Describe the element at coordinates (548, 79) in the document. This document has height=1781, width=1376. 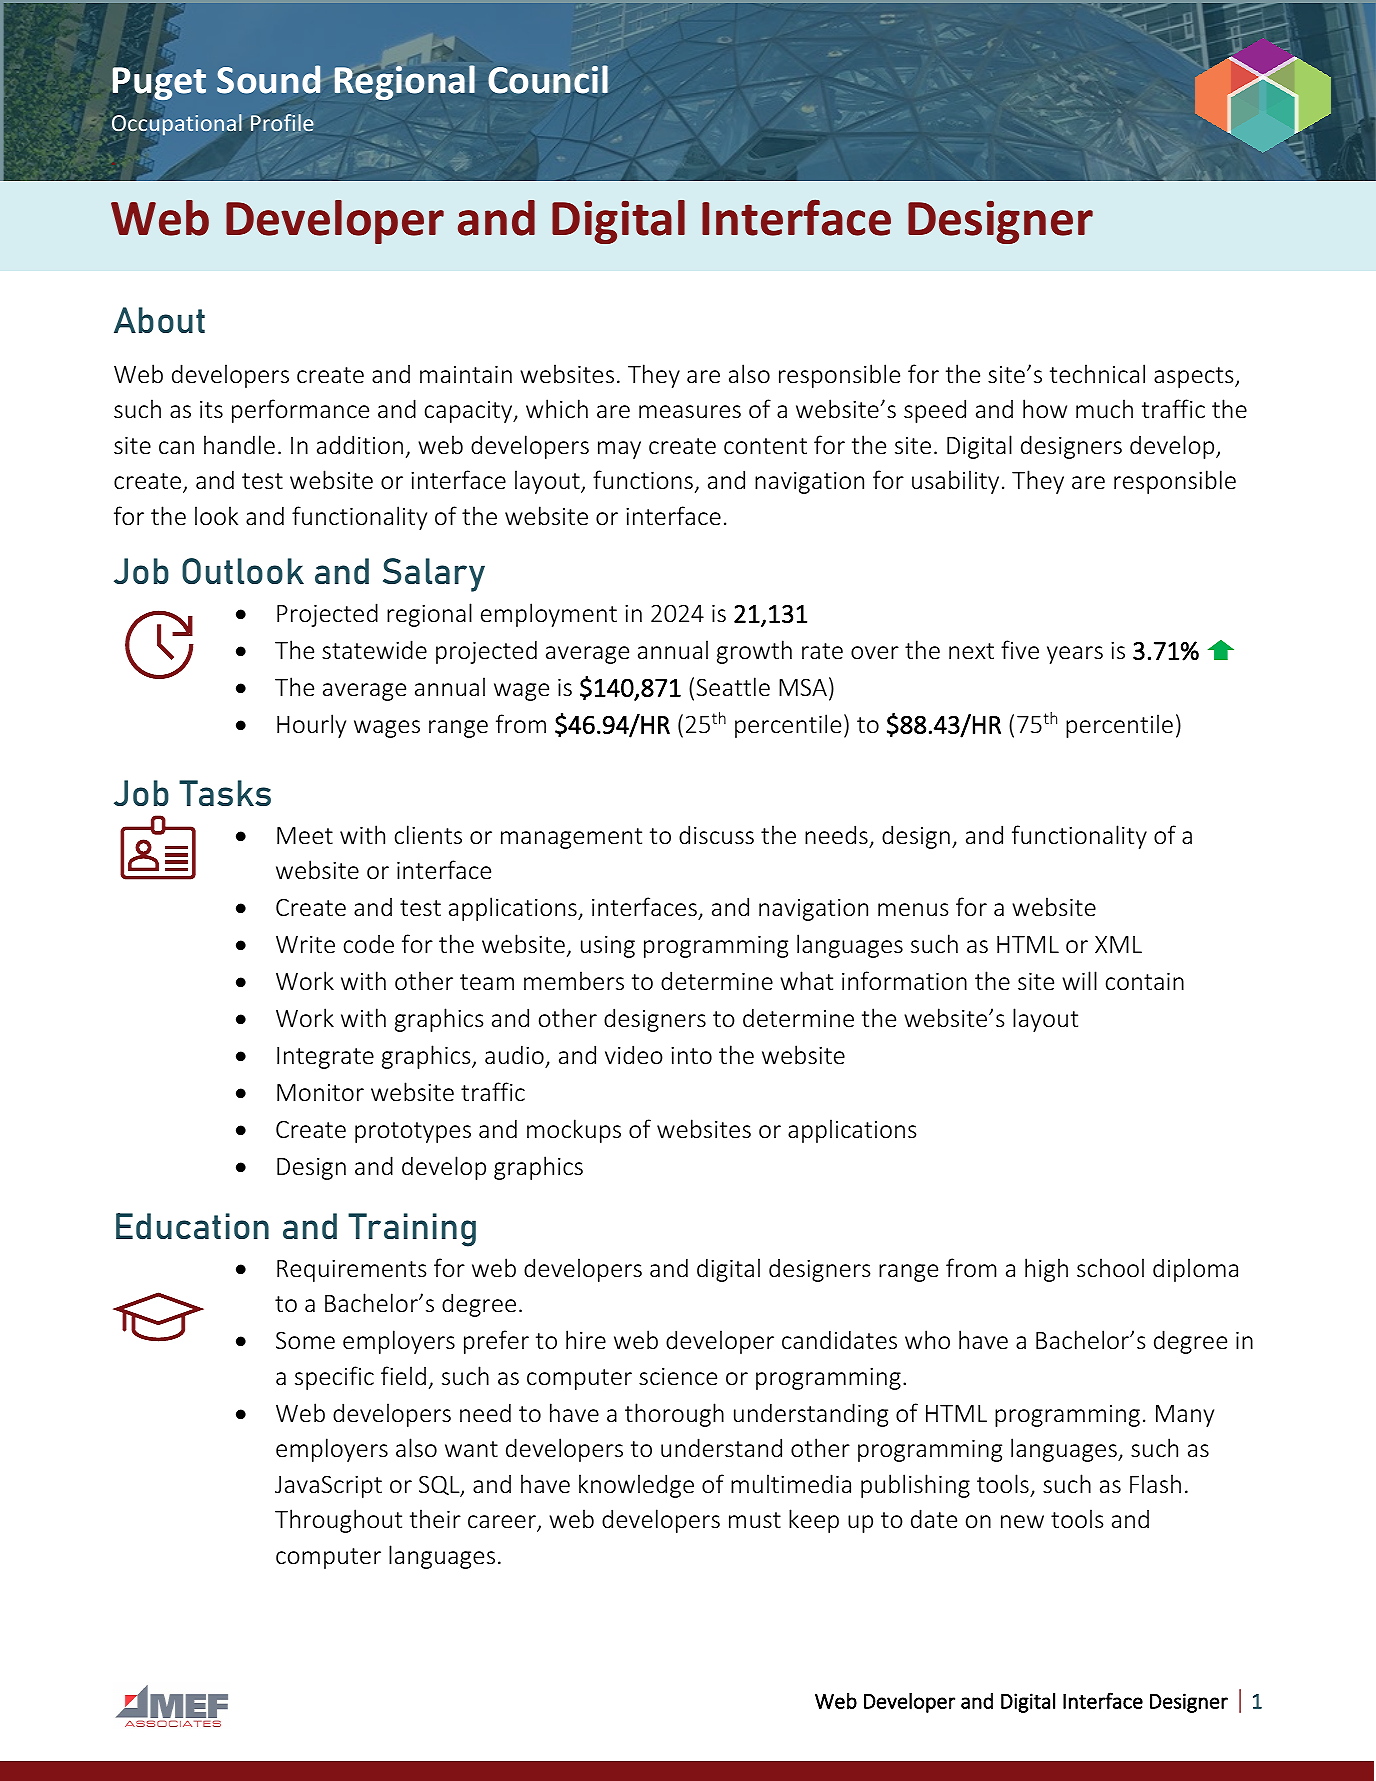
I see `Council` at that location.
